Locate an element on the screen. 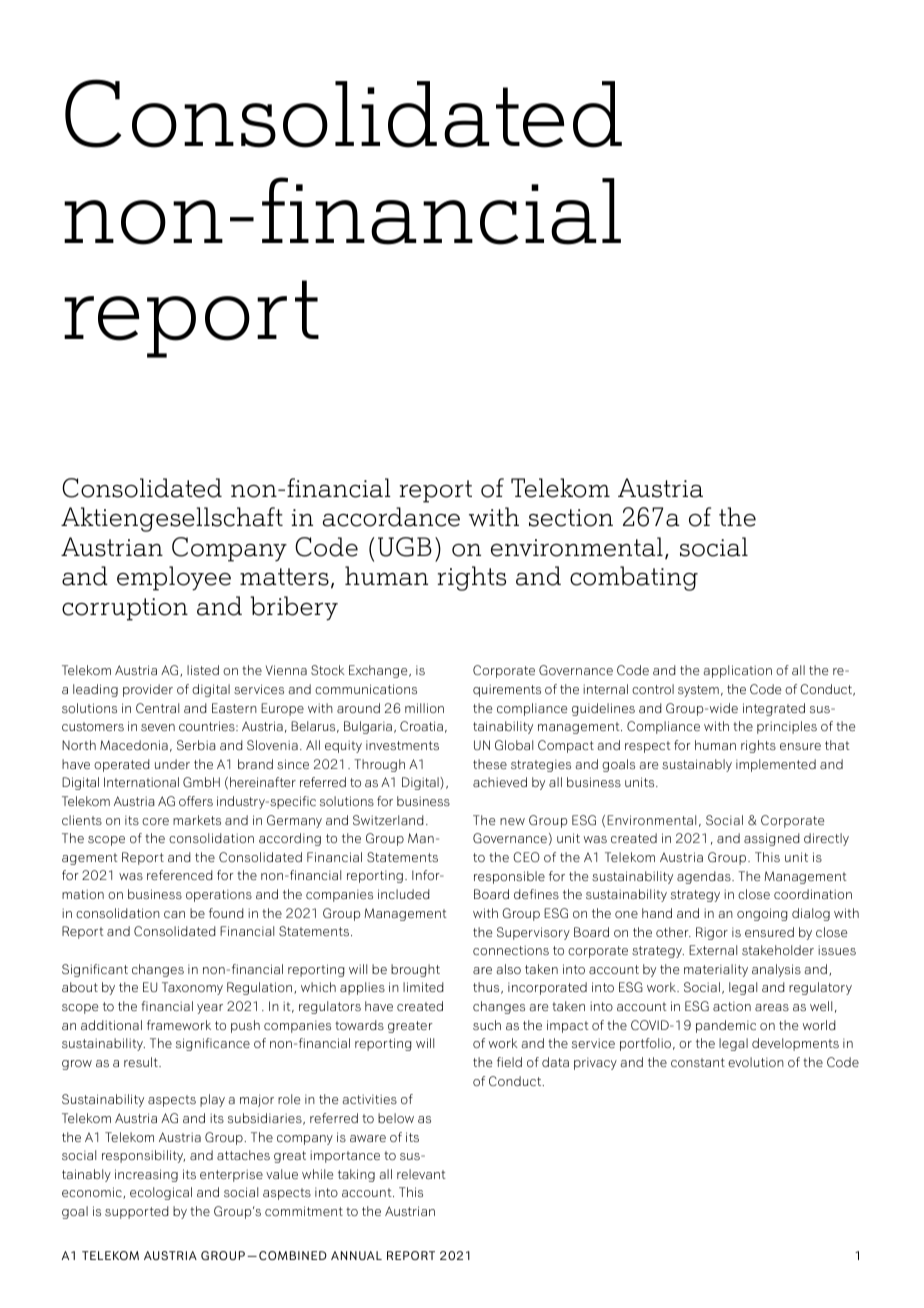 The width and height of the screenshot is (924, 1308). supported is located at coordinates (137, 1212).
